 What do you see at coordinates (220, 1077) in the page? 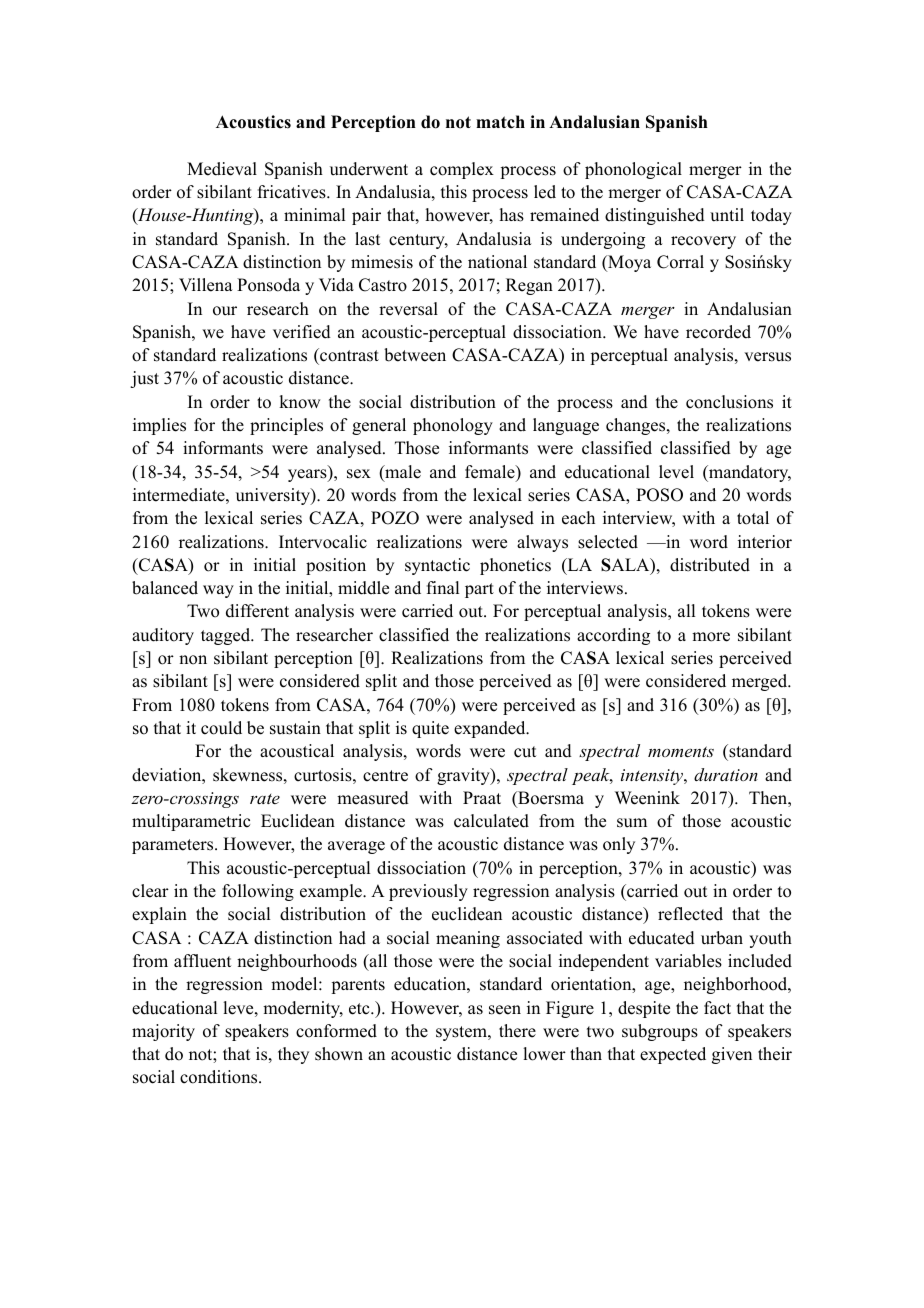
I see `conditions` at bounding box center [220, 1077].
